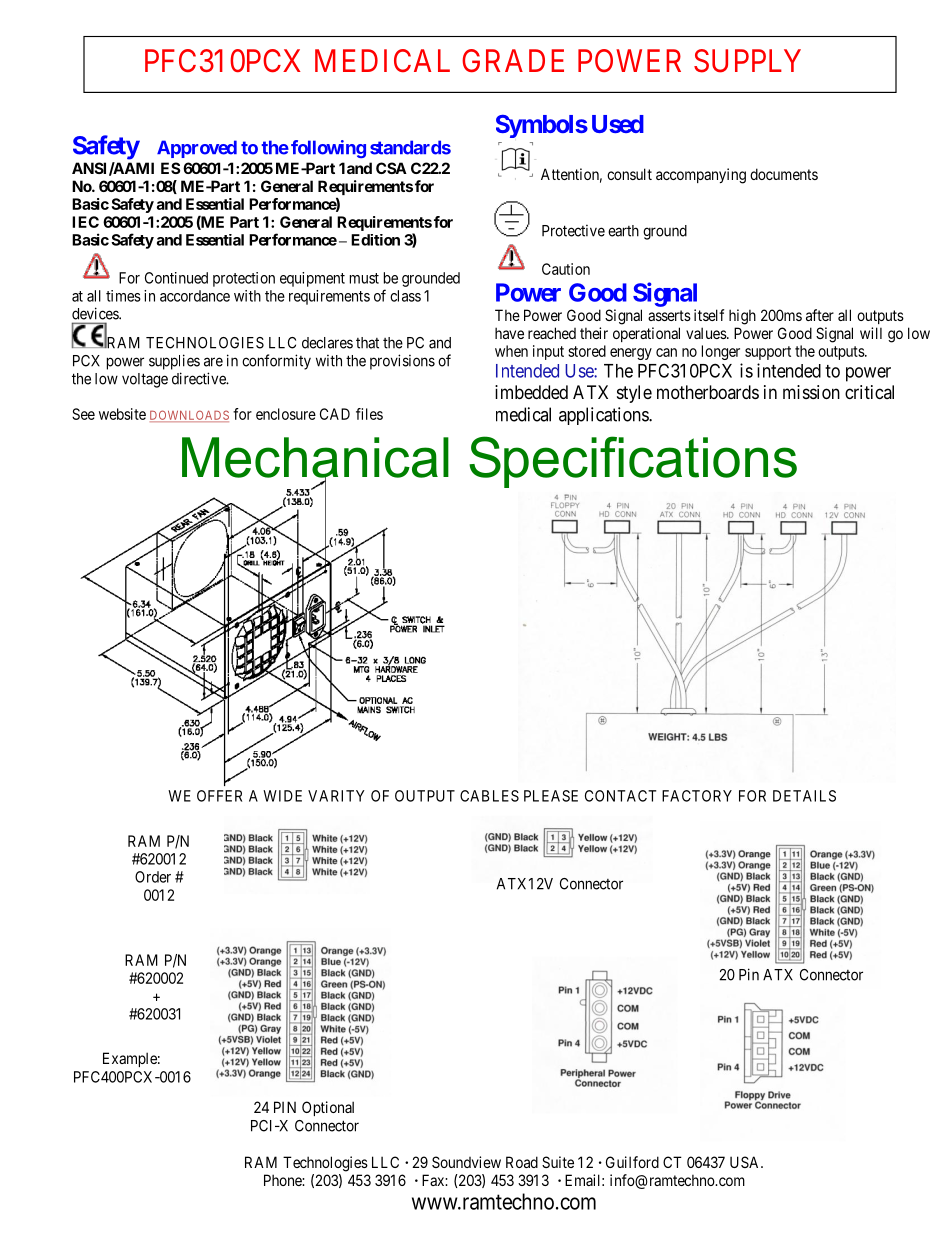 This image has width=952, height=1233. I want to click on Order, so click(153, 877).
